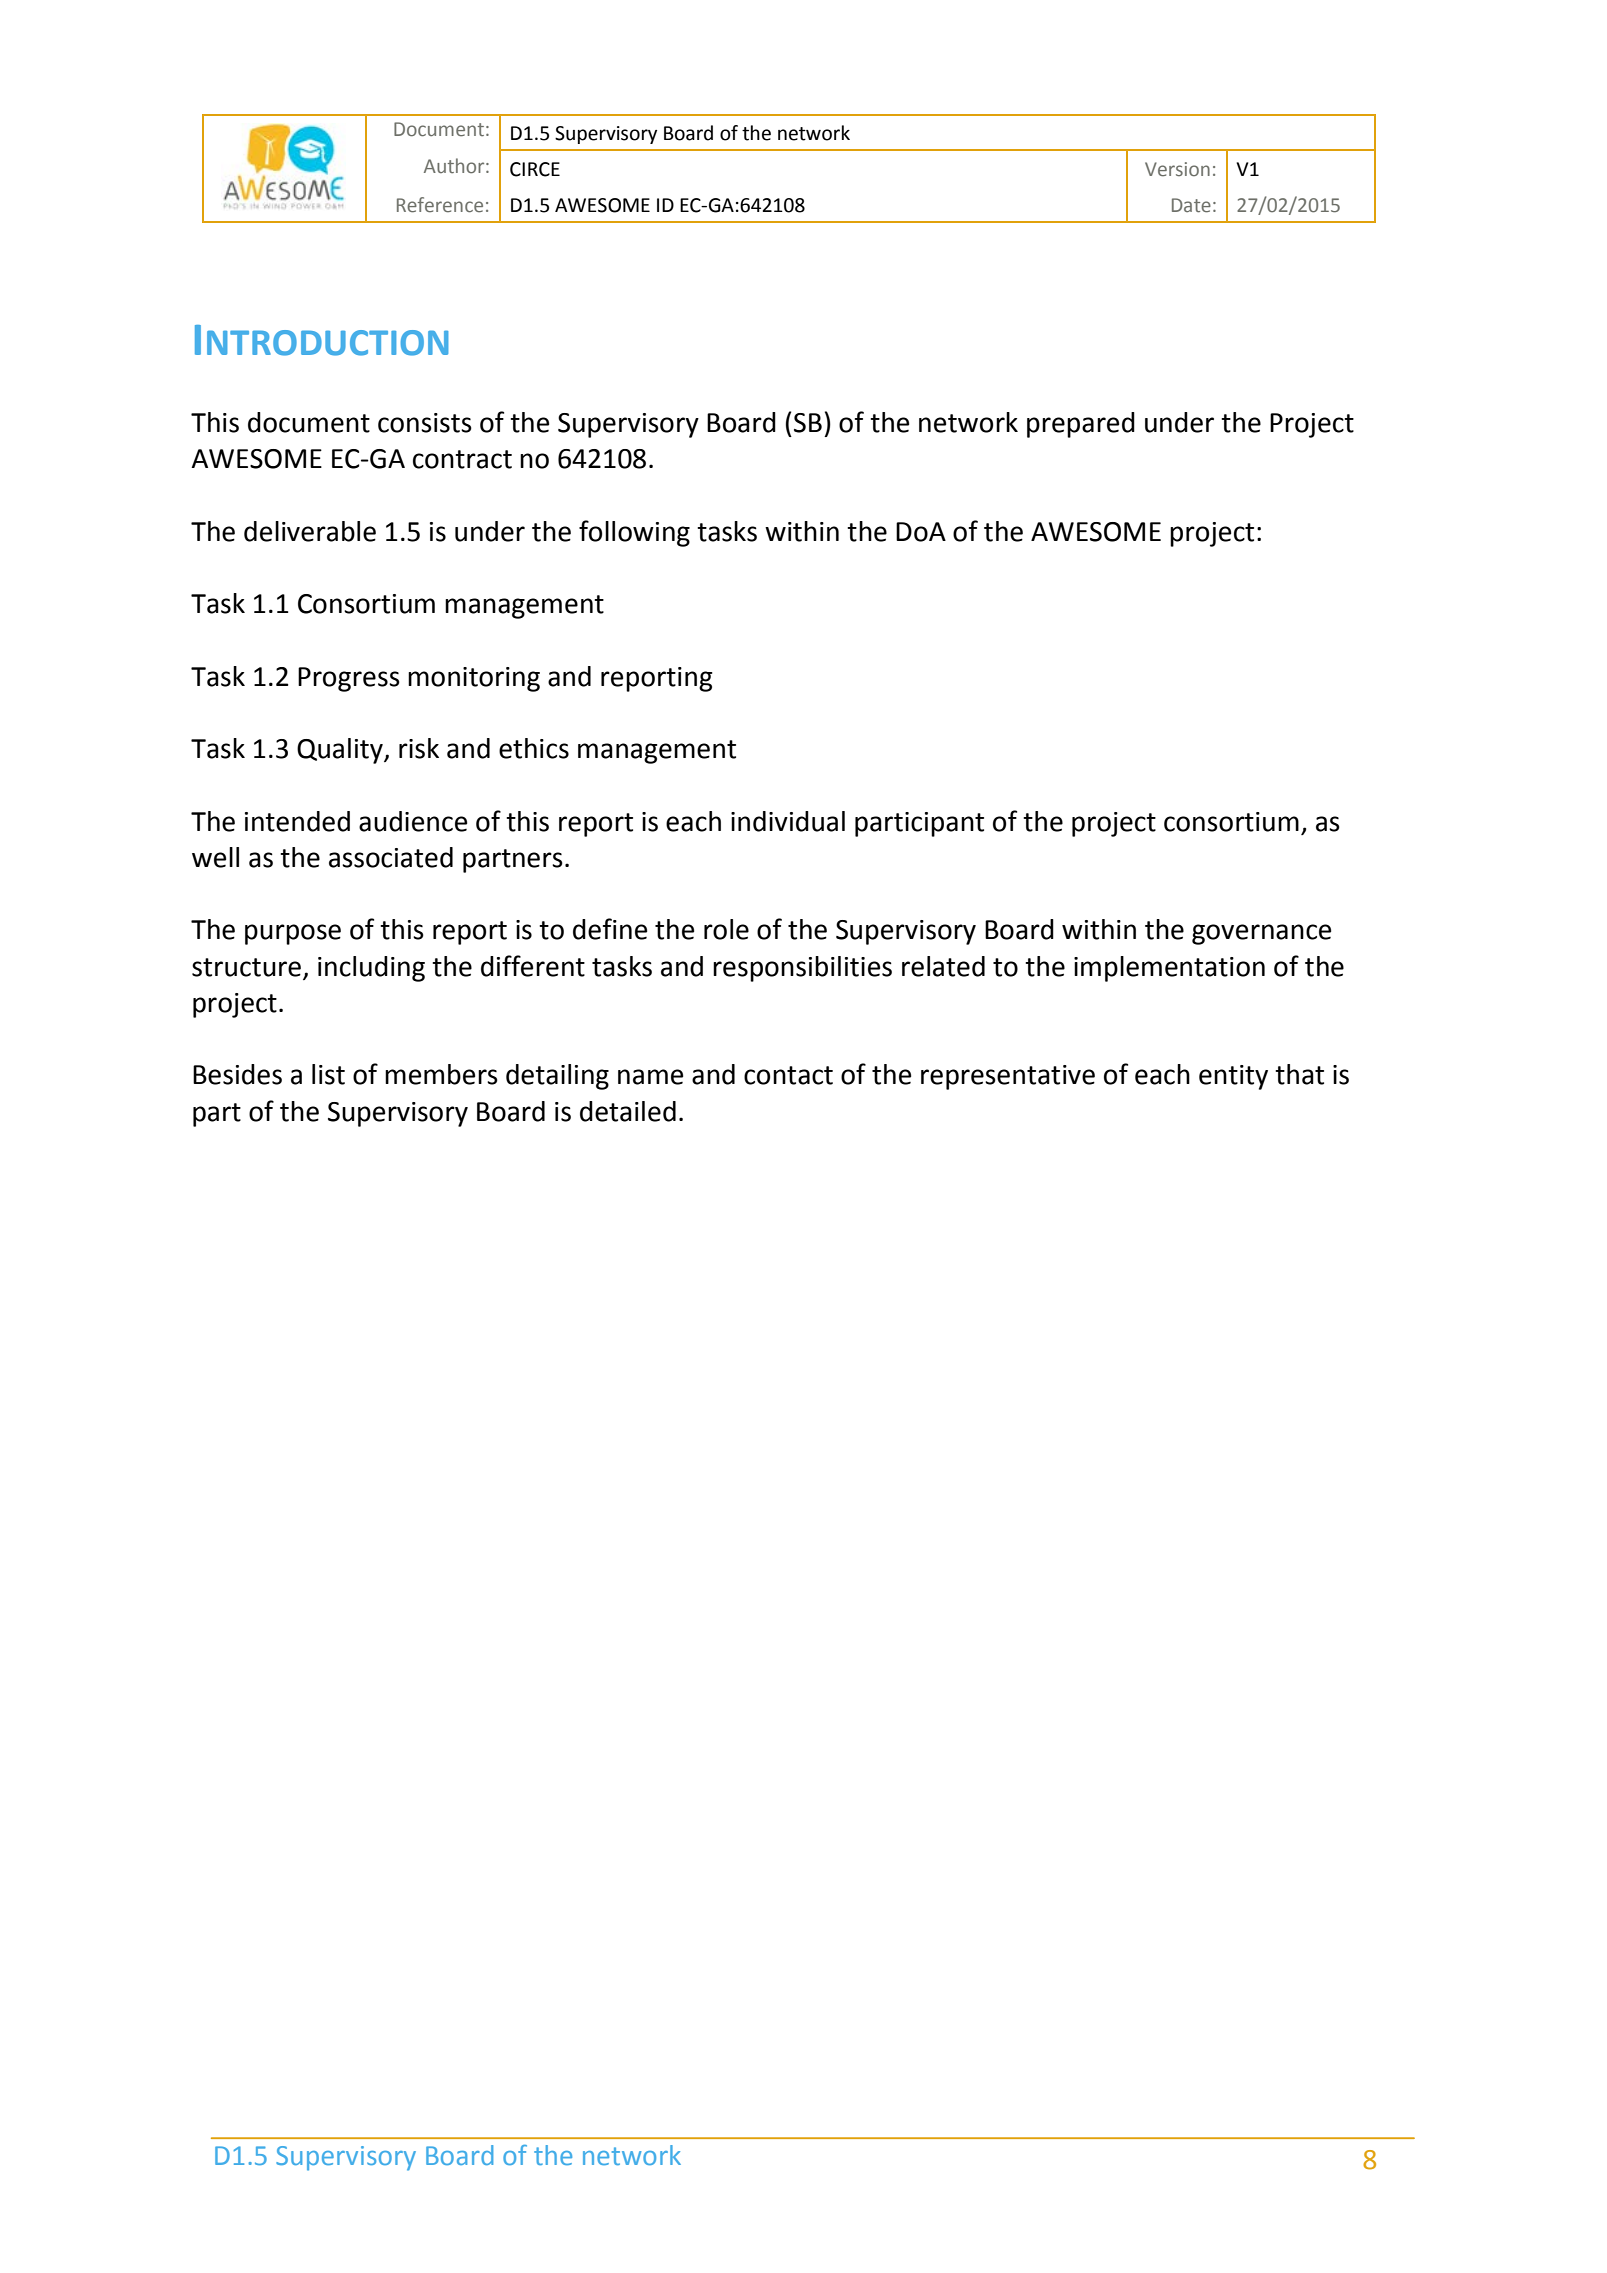 This screenshot has height=2273, width=1607. What do you see at coordinates (341, 751) in the screenshot?
I see `Quality` at bounding box center [341, 751].
